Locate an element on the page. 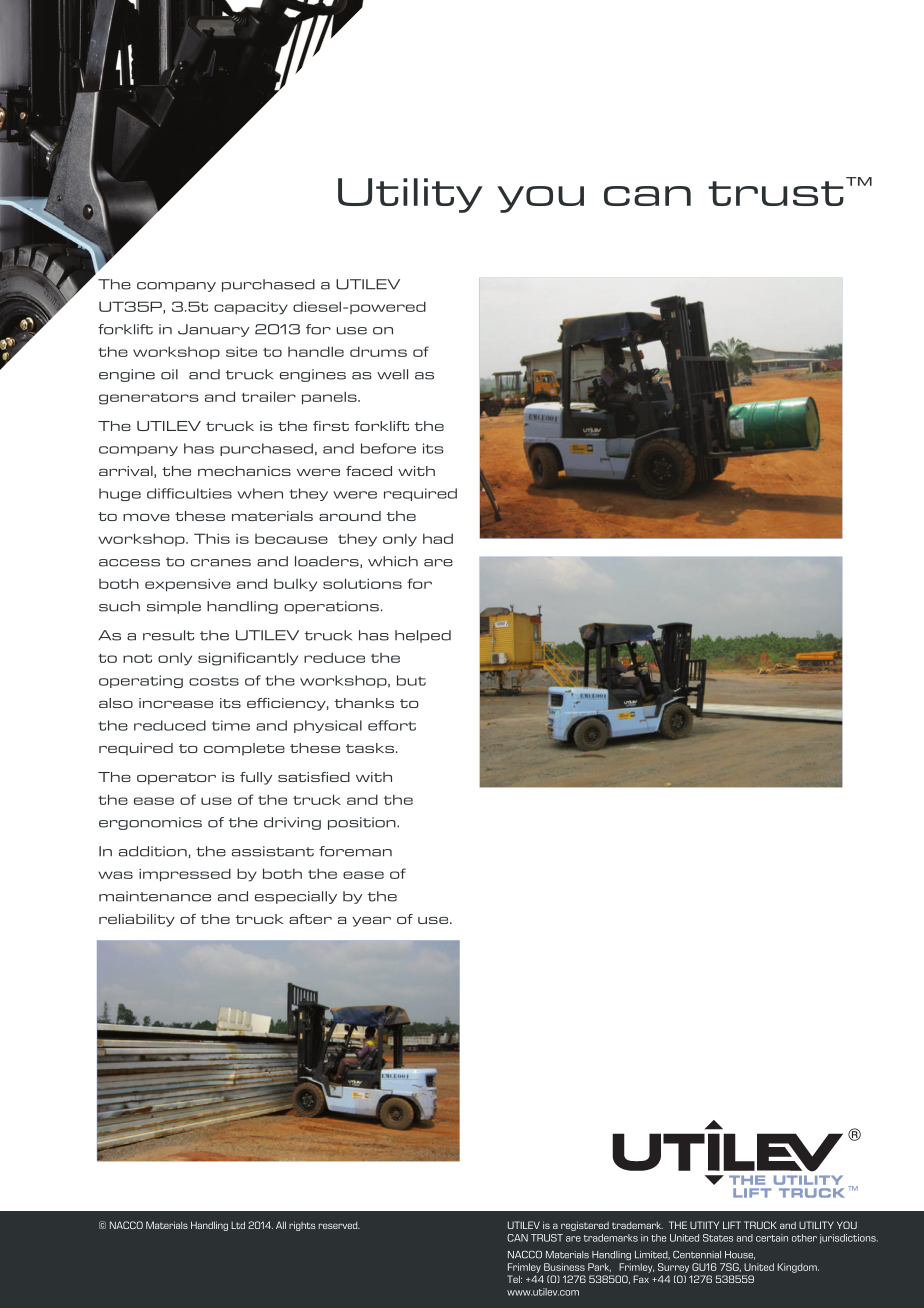 The height and width of the page is (1308, 924). certain is located at coordinates (772, 1238).
